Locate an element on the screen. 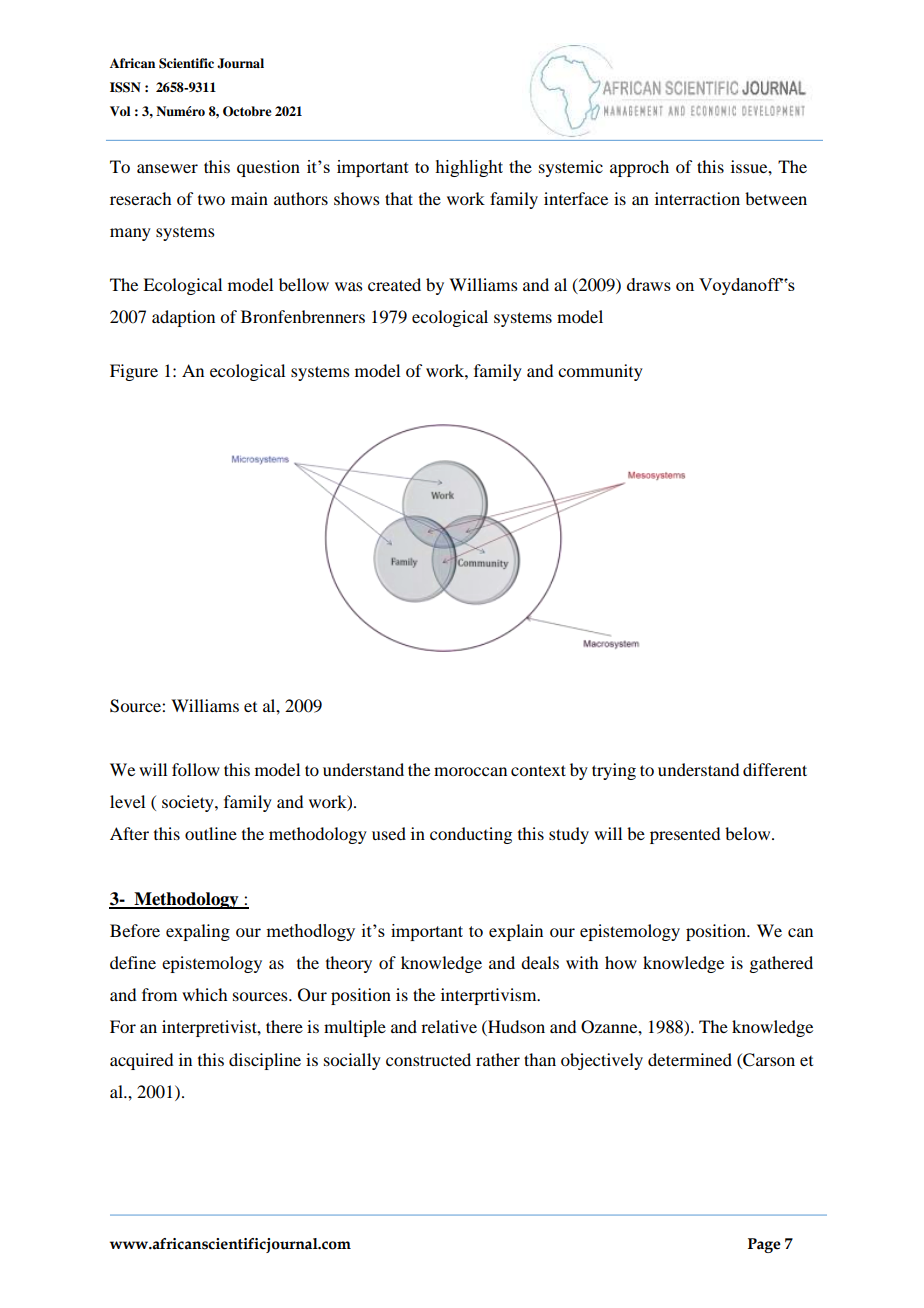 The height and width of the screenshot is (1308, 924). community is located at coordinates (600, 372).
